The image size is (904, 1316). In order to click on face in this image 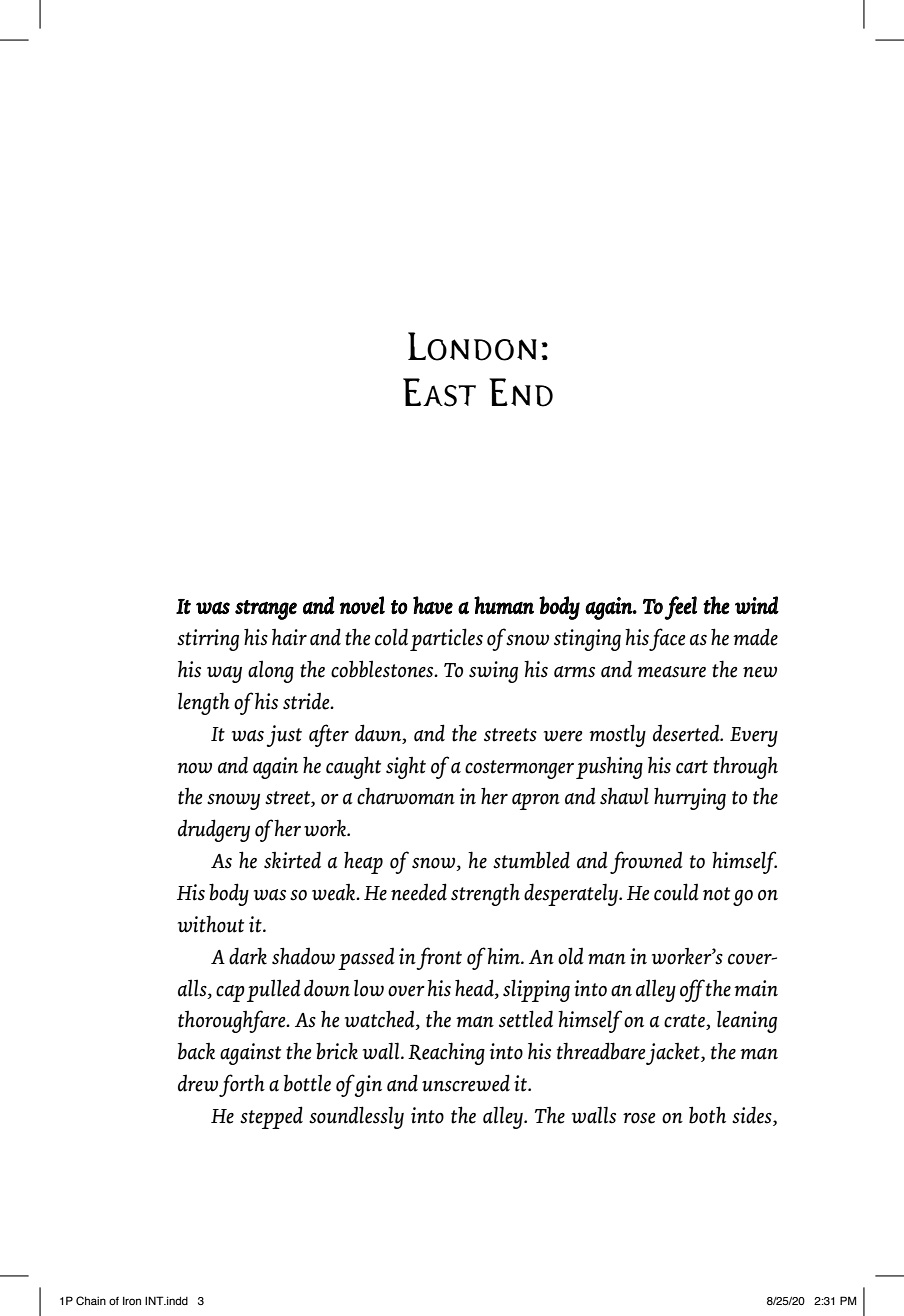, I will do `click(667, 639)`.
